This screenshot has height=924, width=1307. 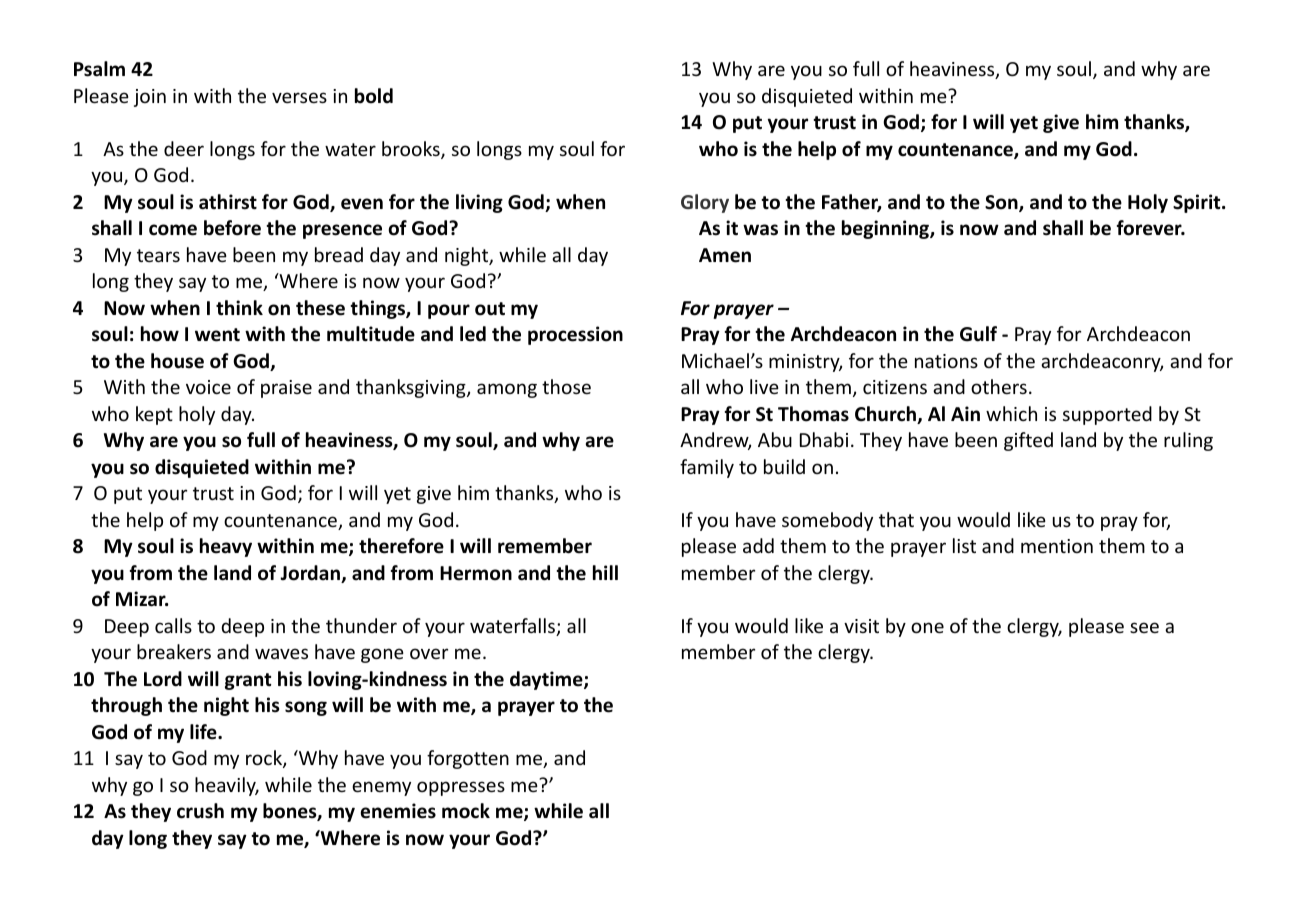 I want to click on waves, so click(x=281, y=653).
